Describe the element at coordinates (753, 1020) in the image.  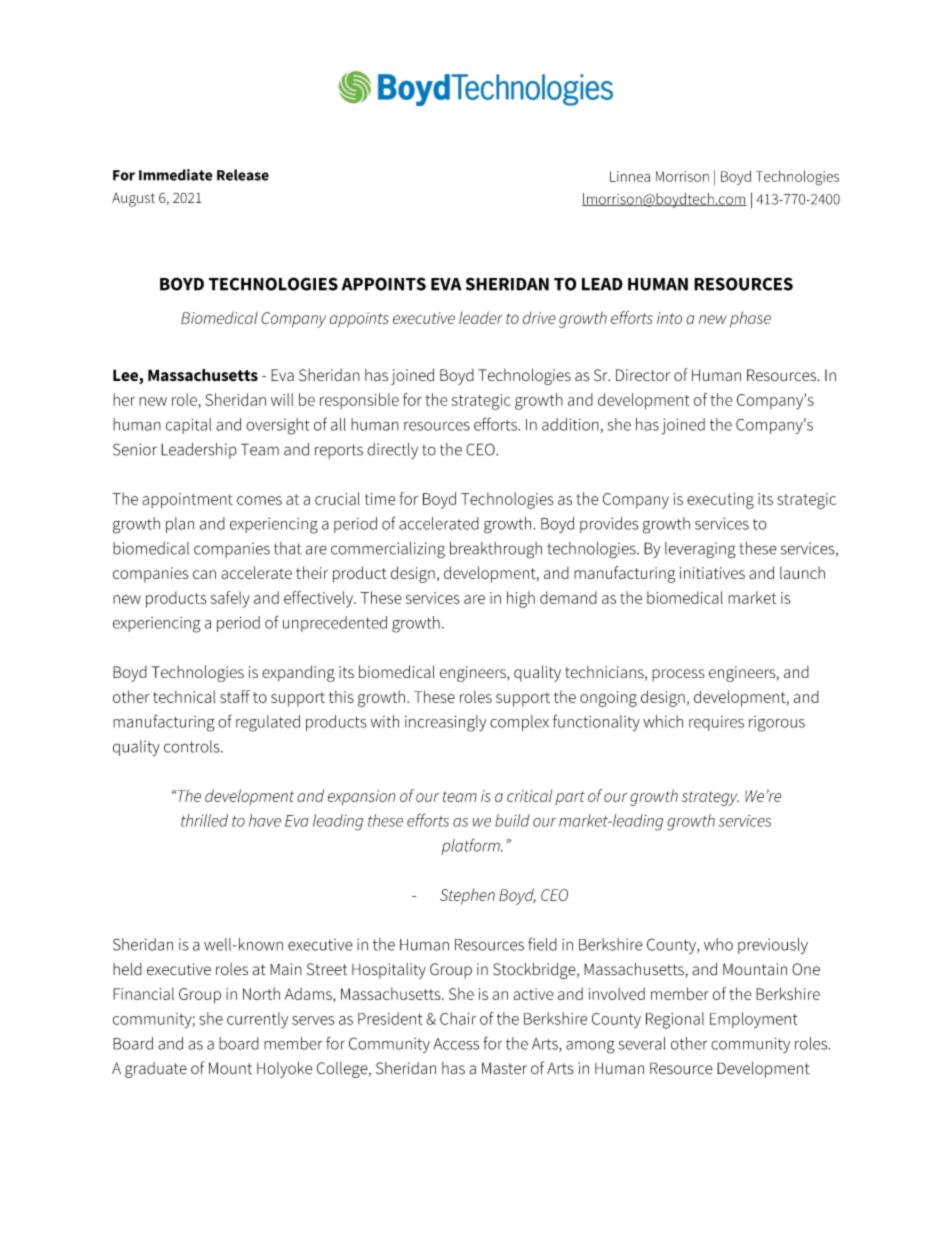
I see `Employment` at that location.
